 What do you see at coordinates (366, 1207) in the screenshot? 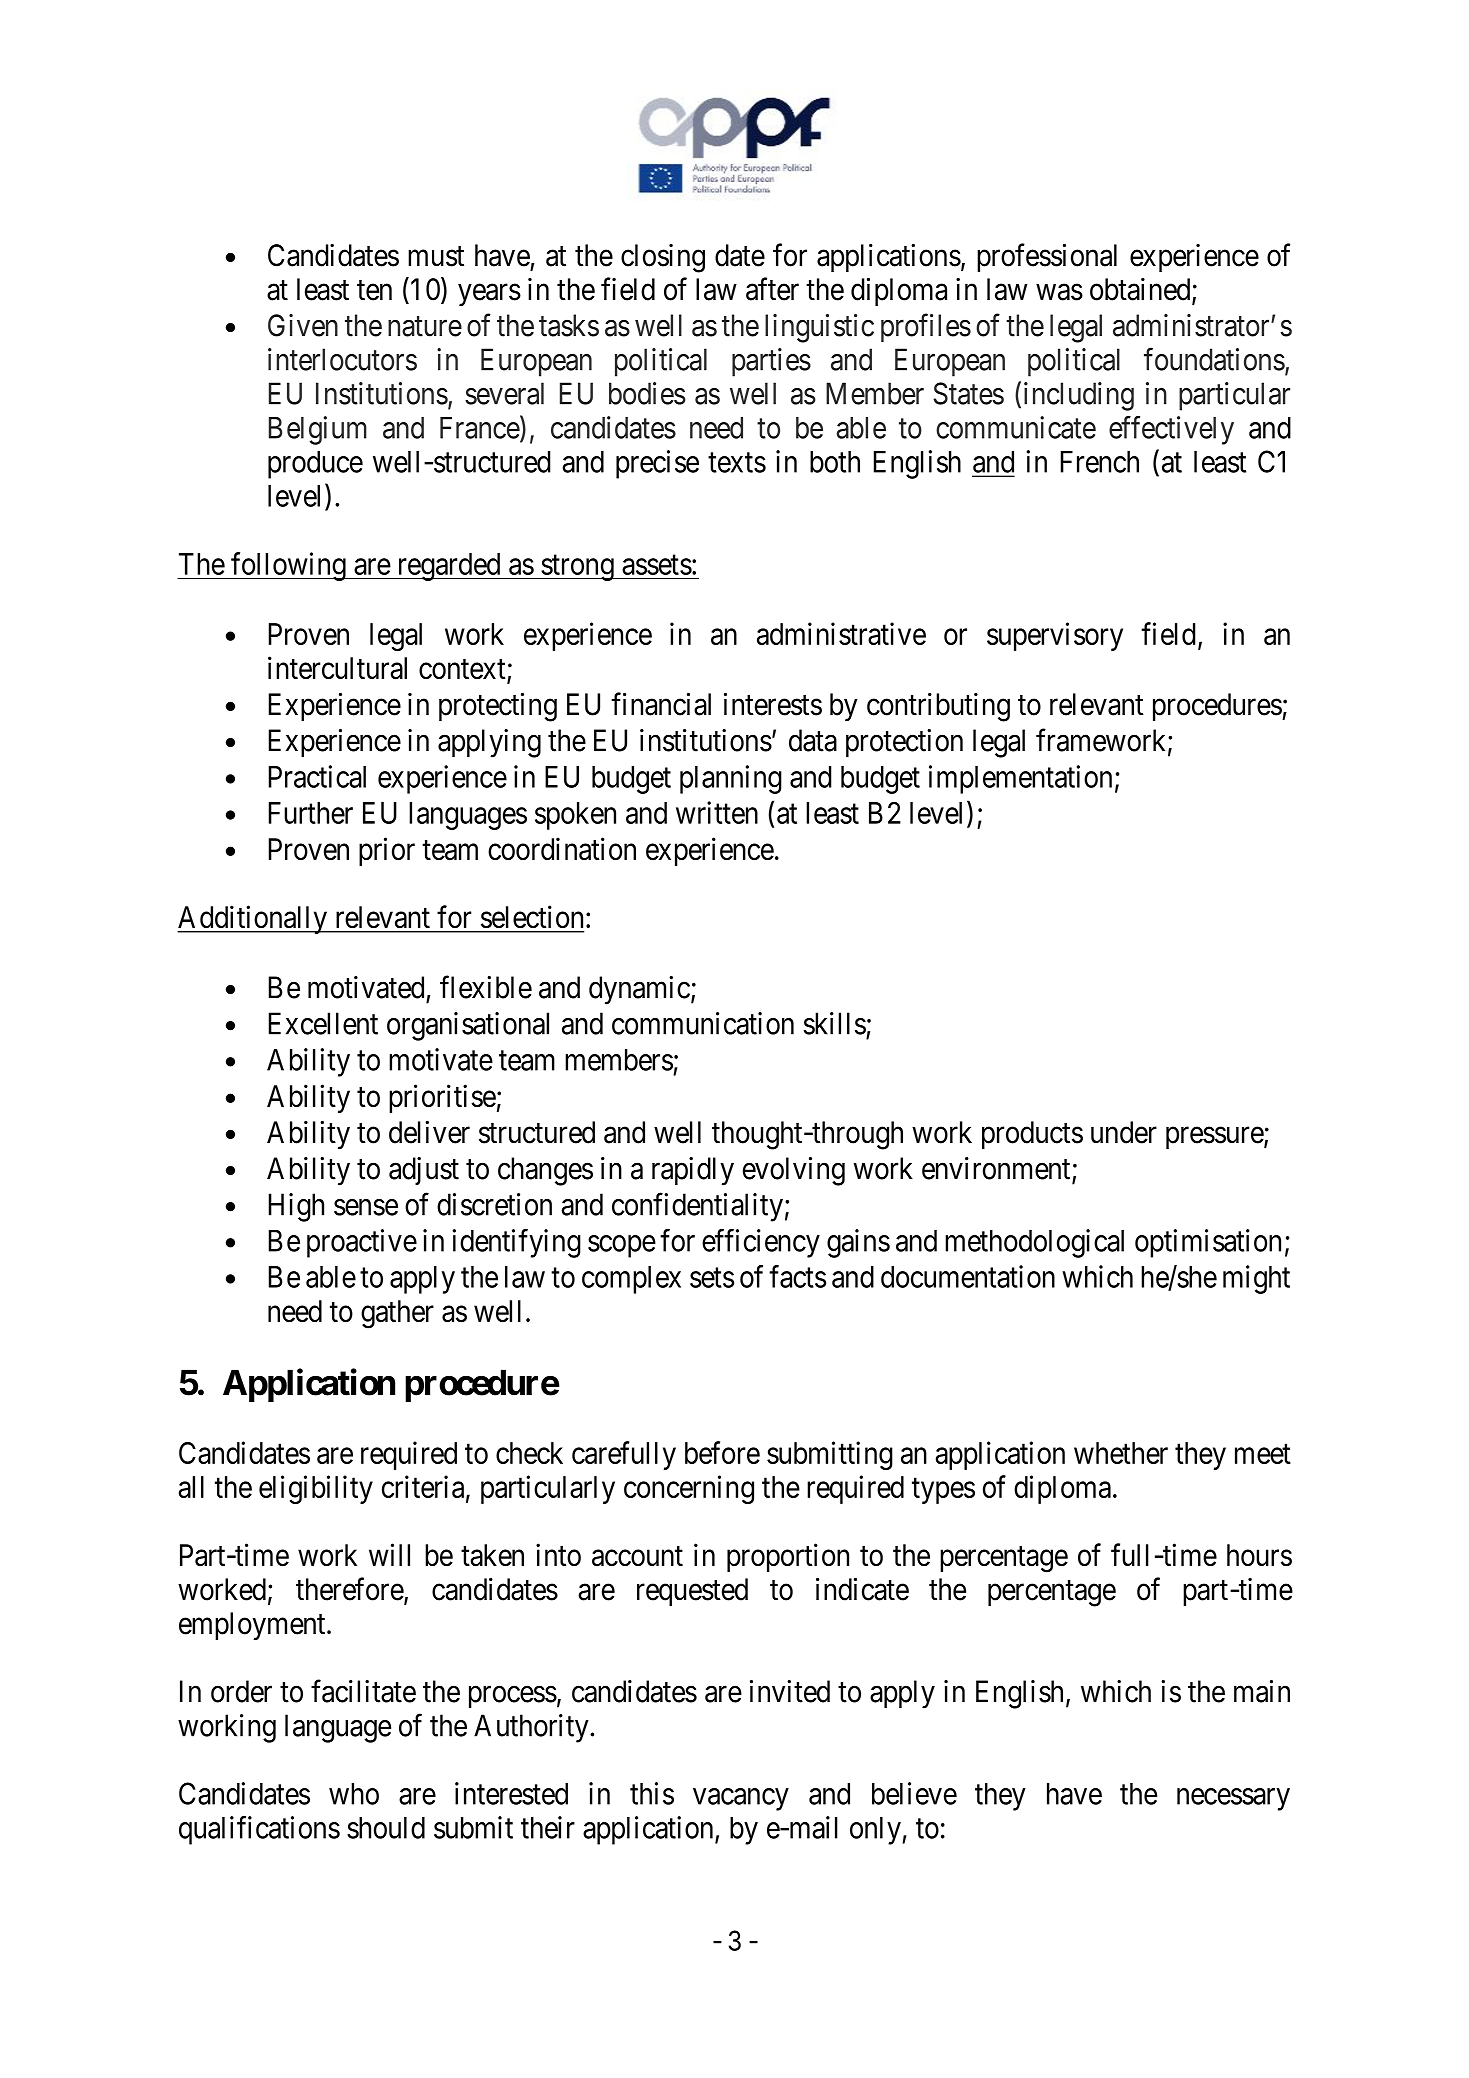
I see `sense` at bounding box center [366, 1207].
